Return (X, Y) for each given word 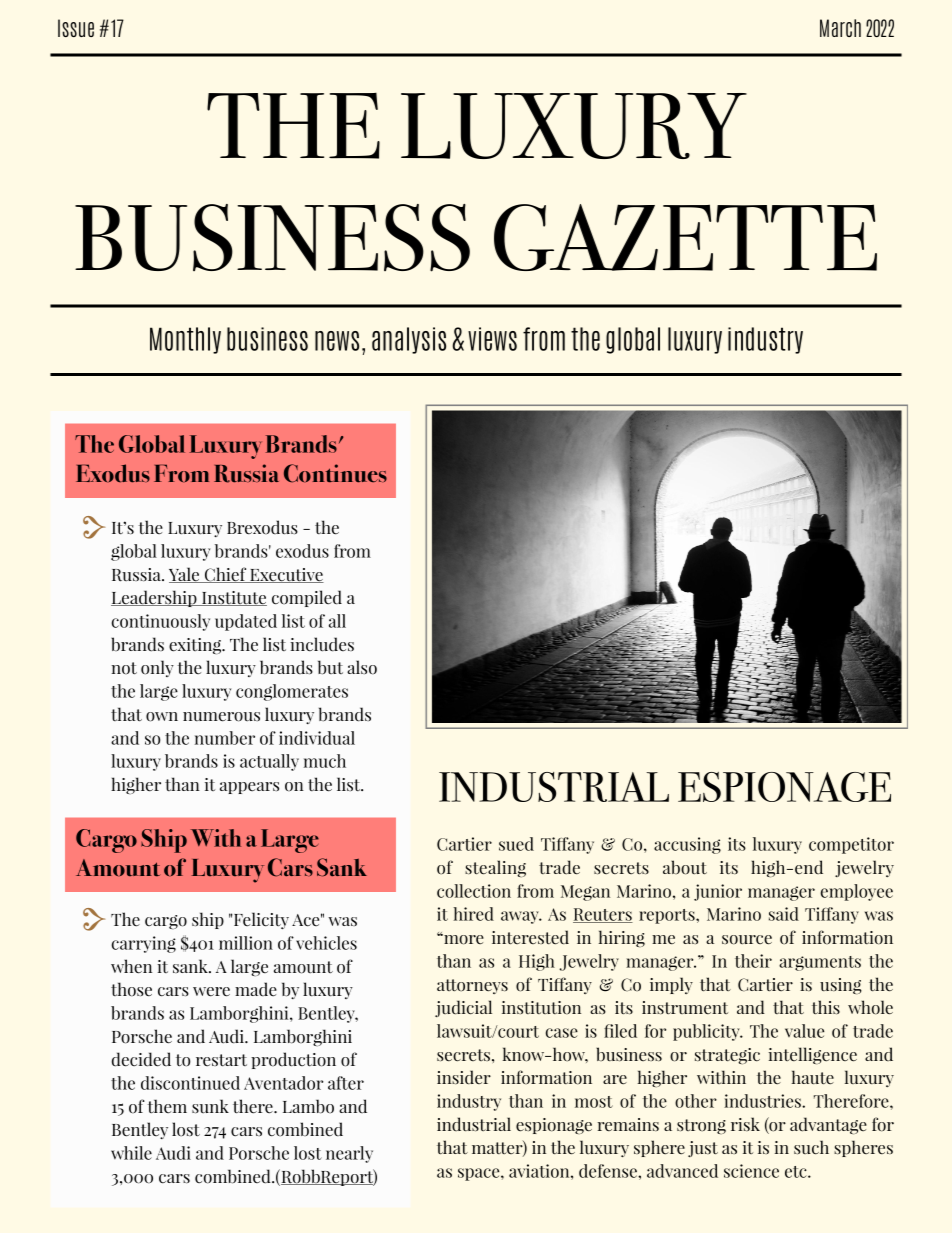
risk (745, 1124)
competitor (851, 845)
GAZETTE (685, 237)
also (362, 667)
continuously (161, 622)
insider (464, 1077)
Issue (76, 28)
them (167, 1106)
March (840, 28)
